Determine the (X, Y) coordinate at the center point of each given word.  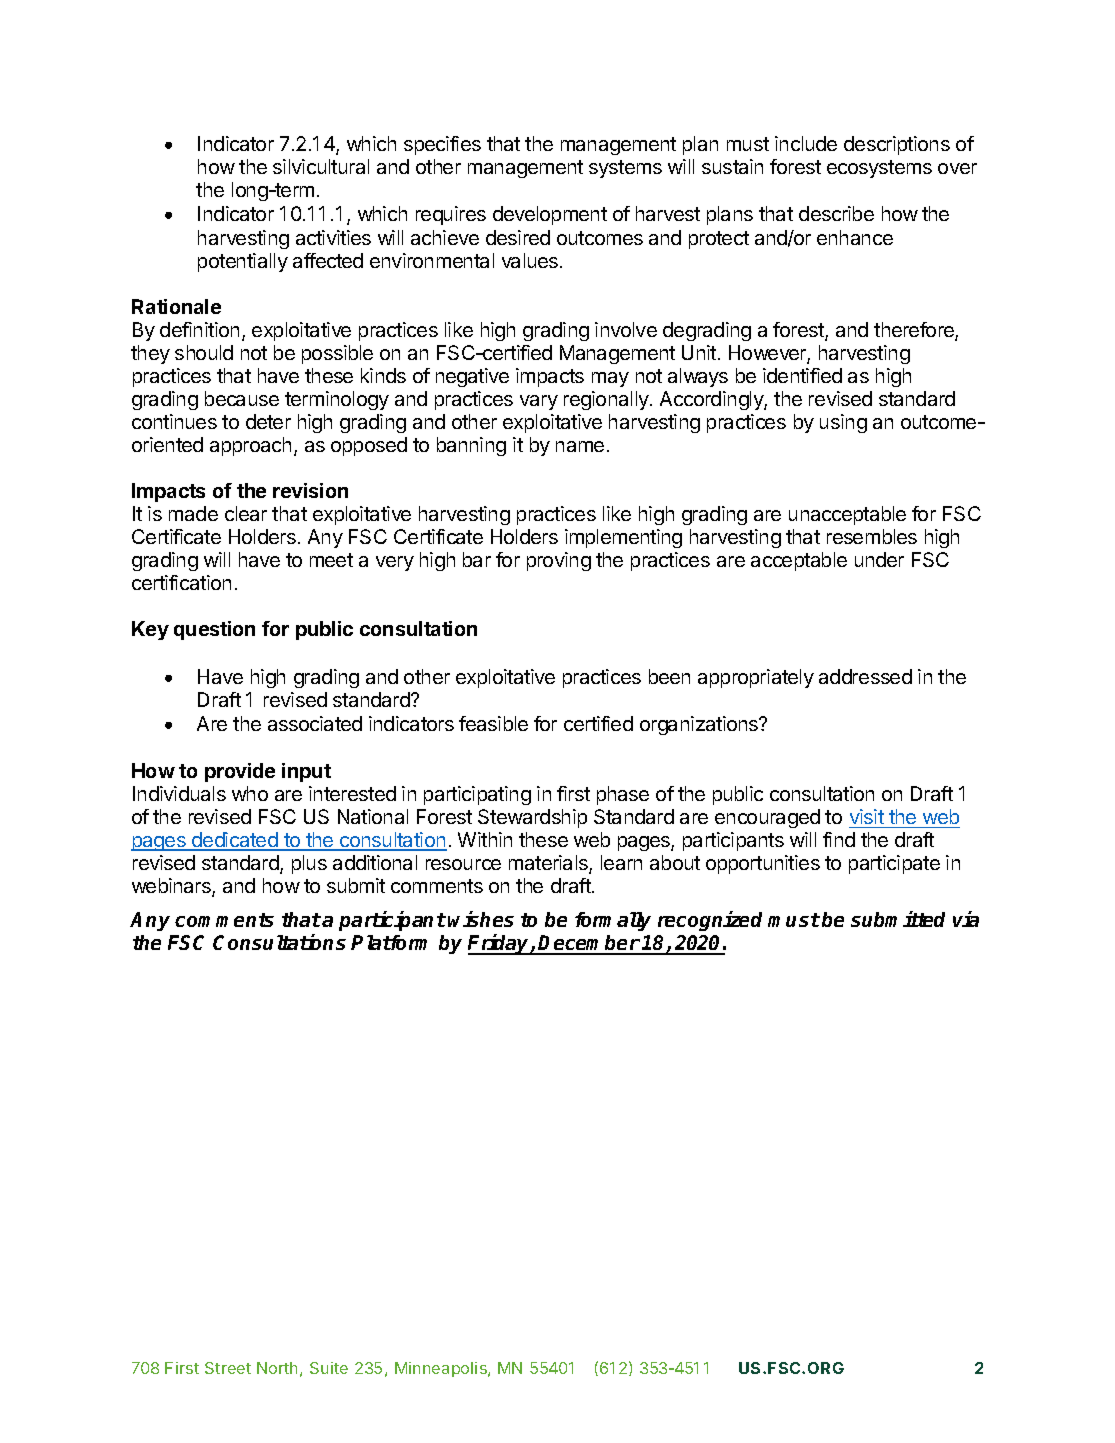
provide (240, 772)
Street (228, 1368)
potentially (243, 262)
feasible (493, 723)
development (550, 215)
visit (867, 816)
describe (836, 213)
